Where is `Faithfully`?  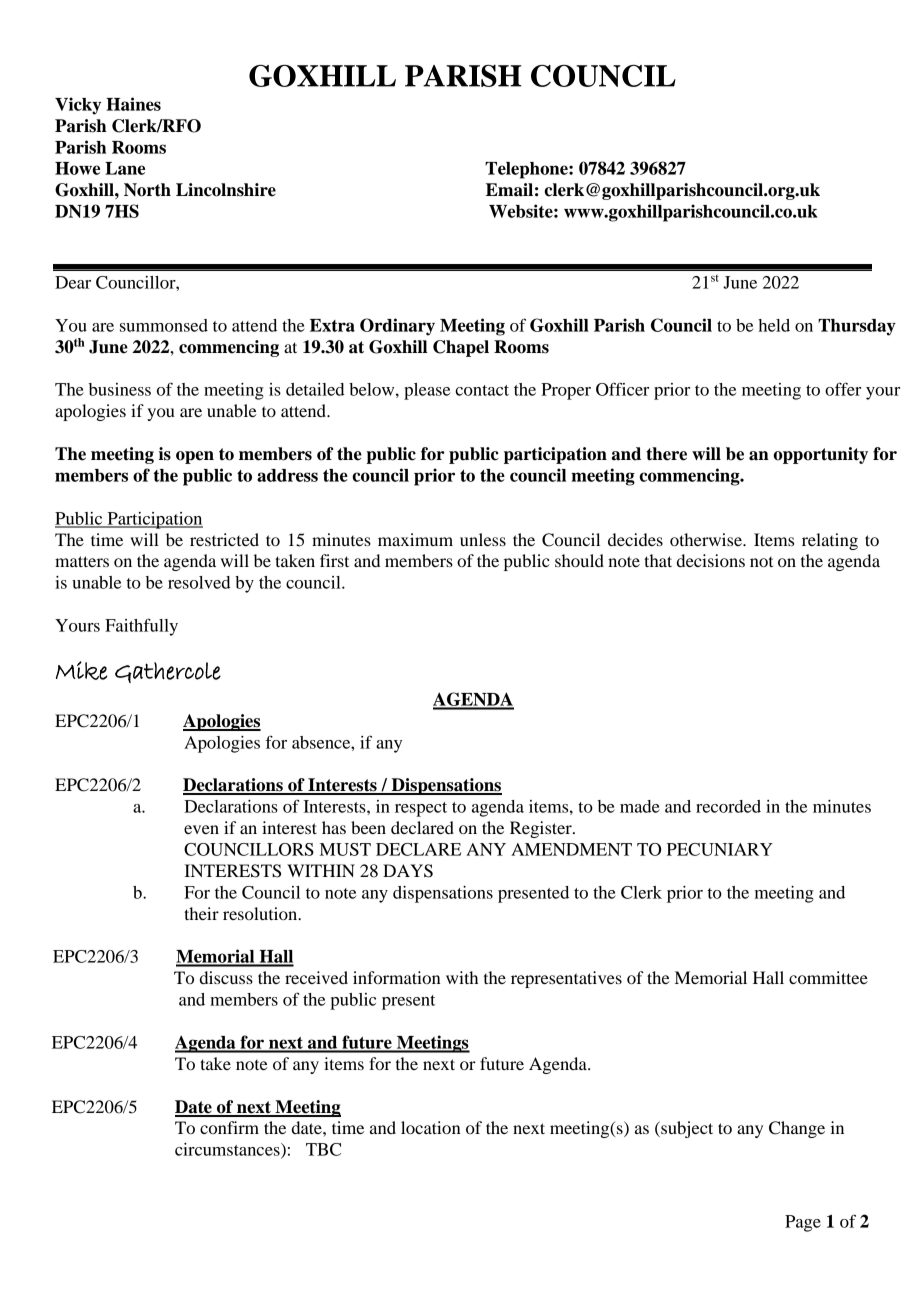
Faithfully is located at coordinates (141, 627).
